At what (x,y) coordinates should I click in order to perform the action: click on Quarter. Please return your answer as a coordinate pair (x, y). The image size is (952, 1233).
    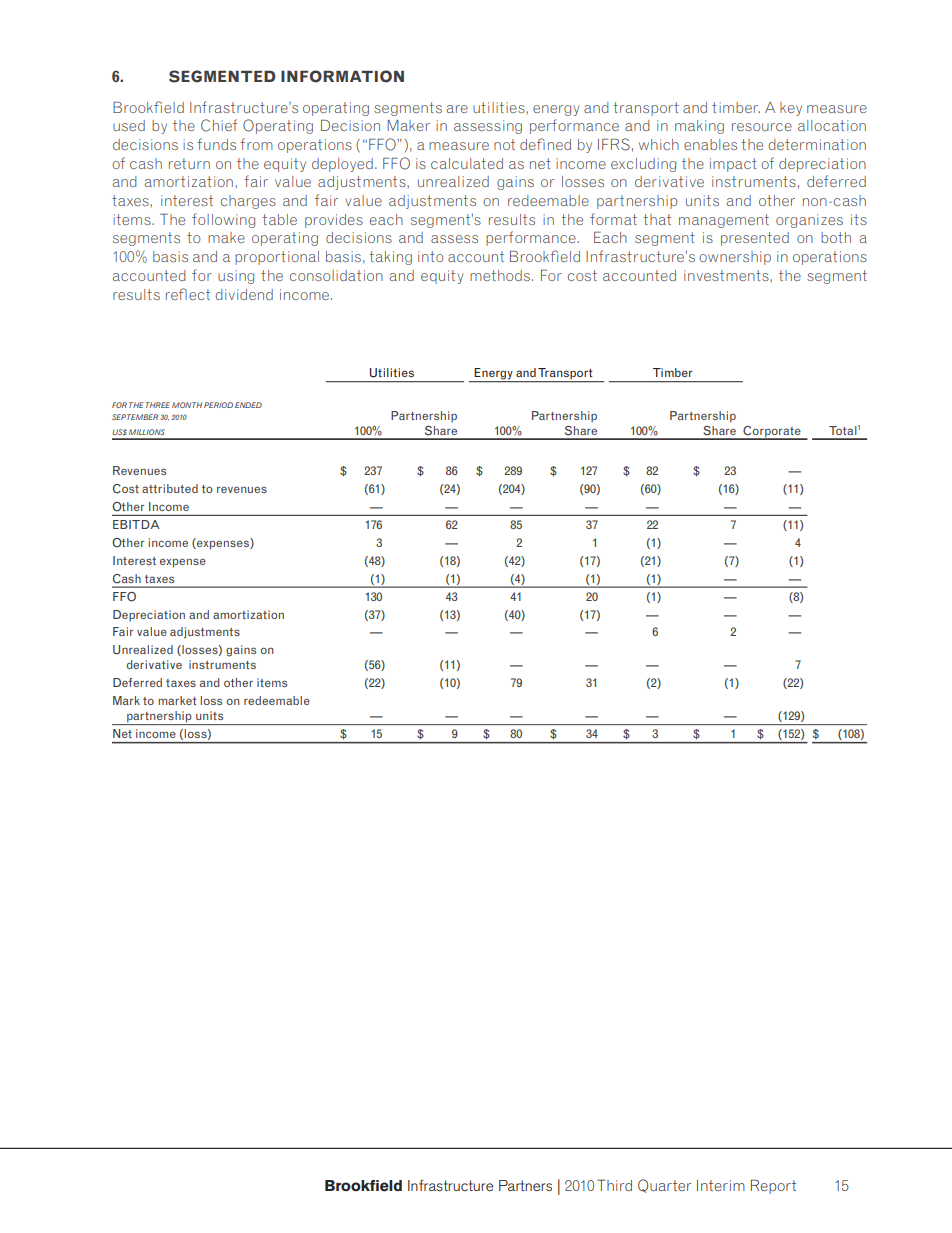
    Looking at the image, I should click on (664, 1186).
